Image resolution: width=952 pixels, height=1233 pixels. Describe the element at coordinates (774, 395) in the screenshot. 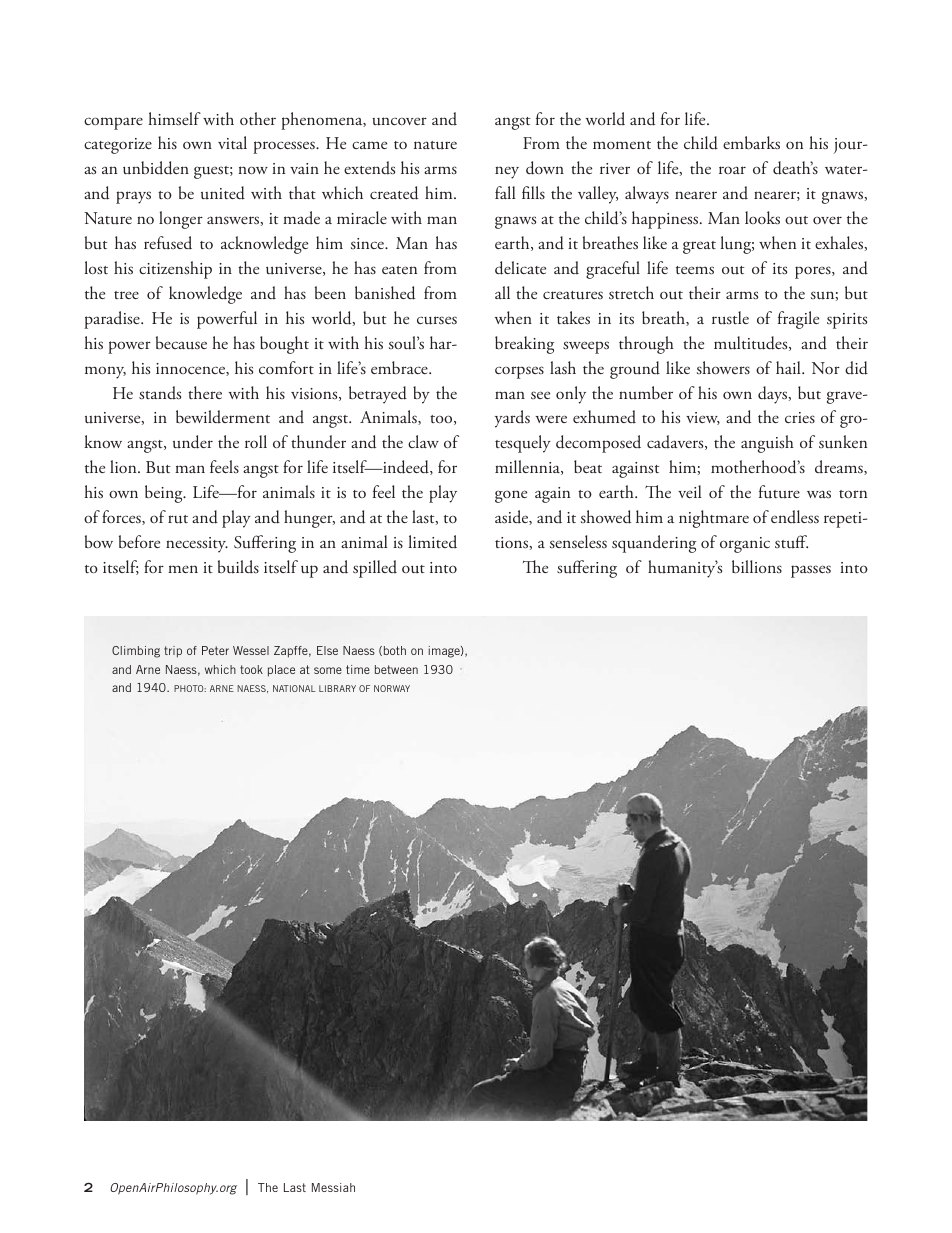

I see `days` at that location.
